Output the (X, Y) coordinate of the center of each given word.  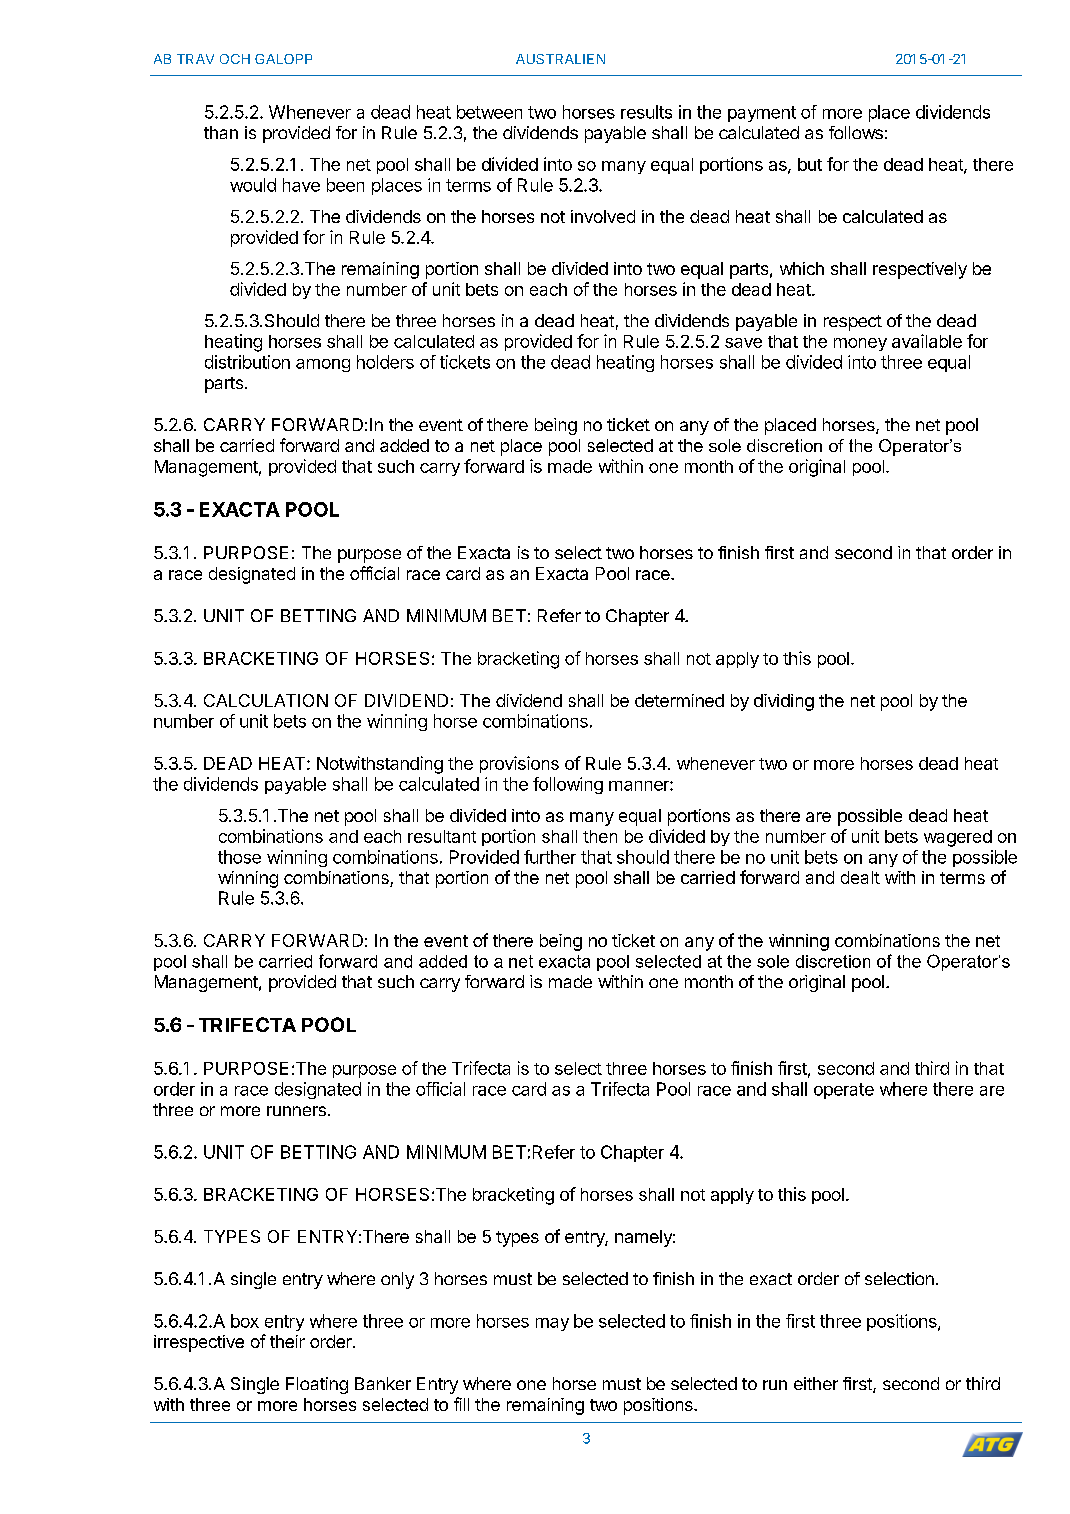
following (568, 785)
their (287, 1341)
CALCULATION (266, 700)
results (646, 112)
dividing (784, 702)
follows (856, 132)
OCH (235, 59)
